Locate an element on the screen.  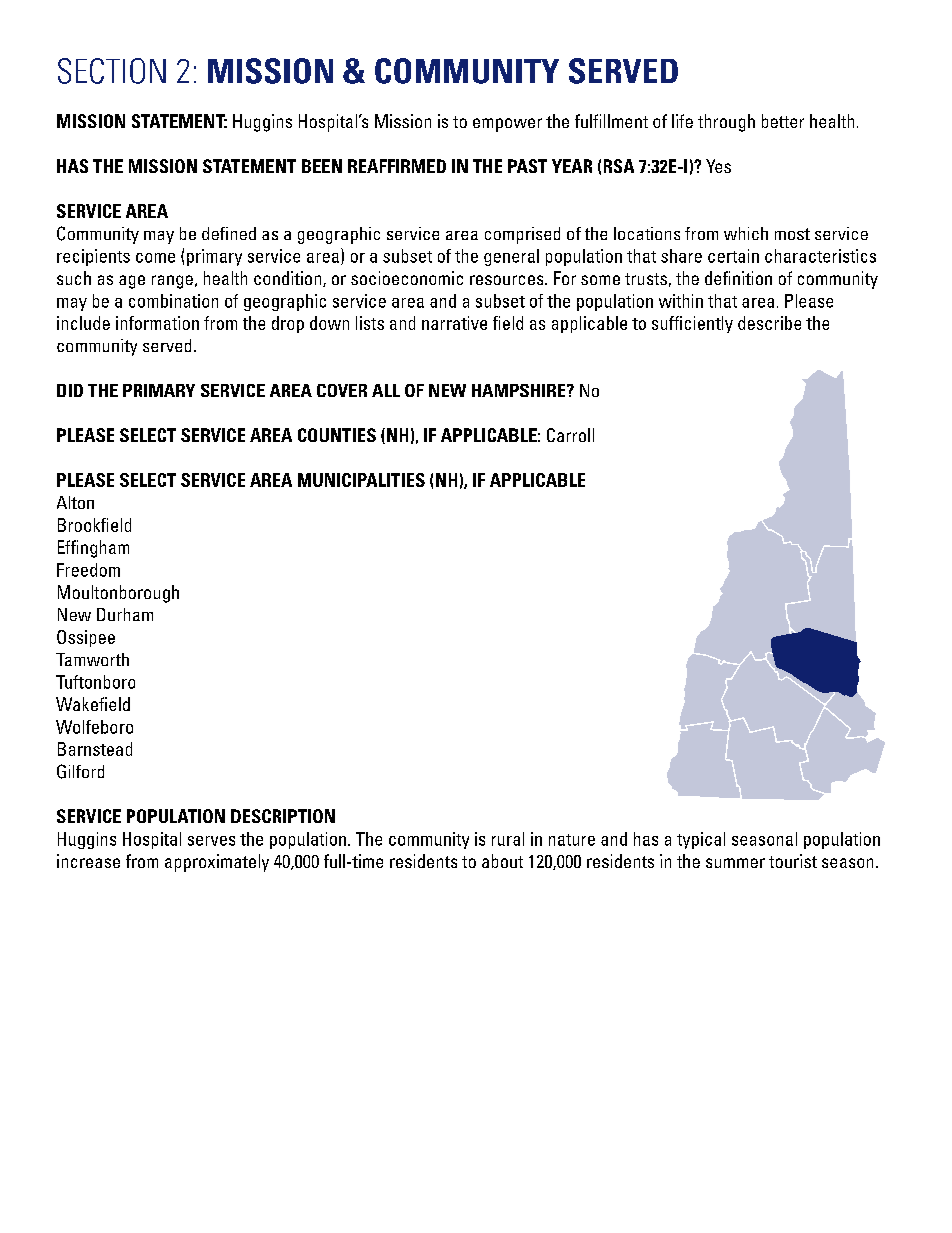
empower is located at coordinates (507, 125).
